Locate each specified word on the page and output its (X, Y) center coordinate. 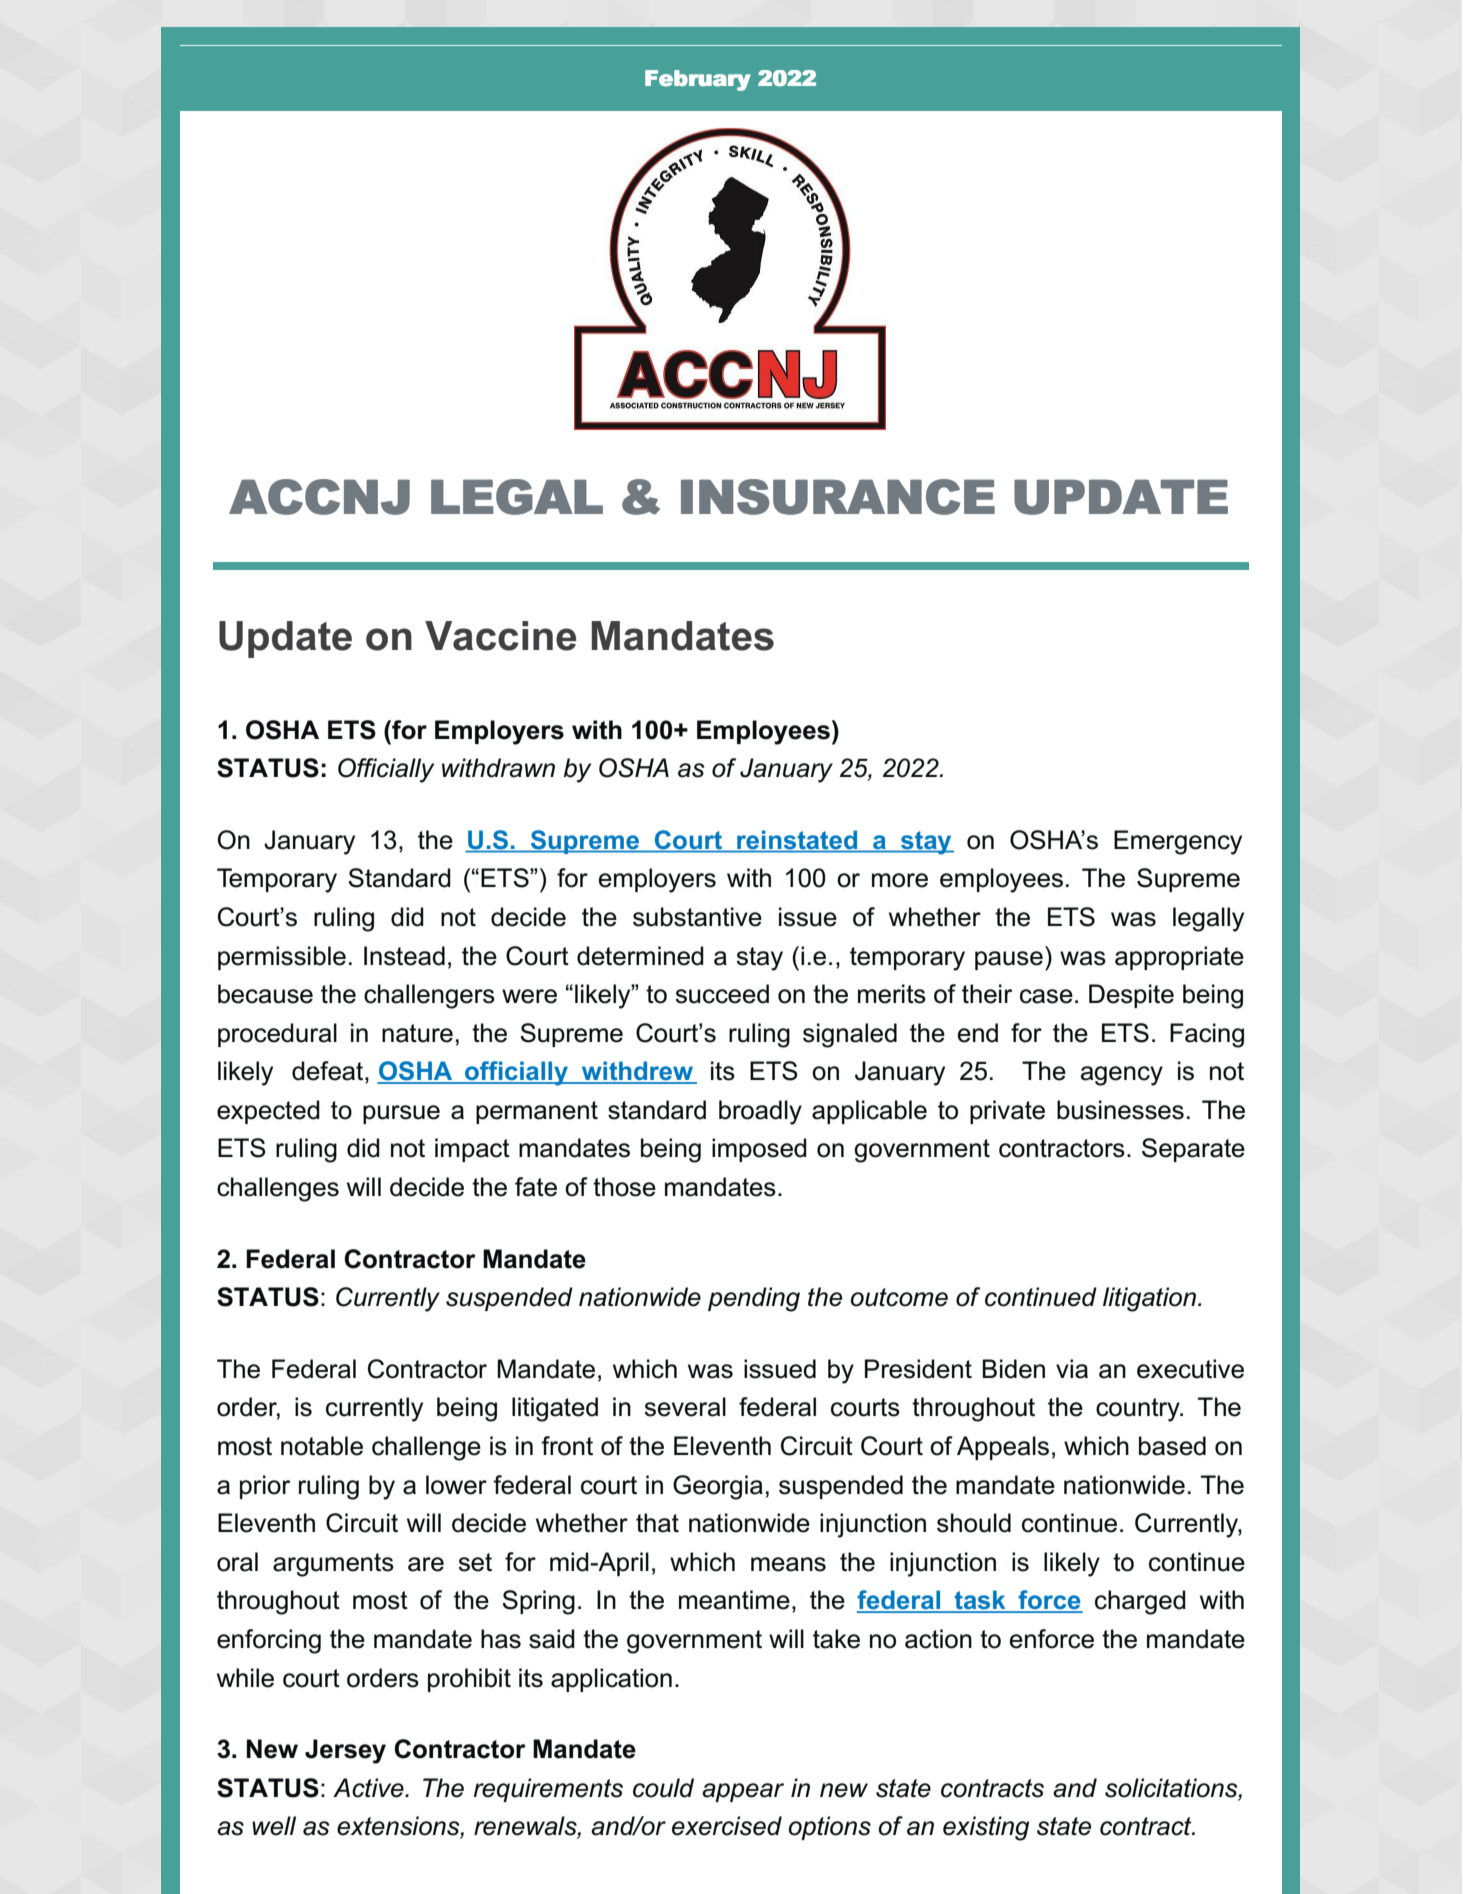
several (685, 1407)
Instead (404, 956)
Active (369, 1788)
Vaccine (501, 636)
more (900, 880)
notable (322, 1446)
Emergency (1178, 842)
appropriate (1179, 958)
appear (743, 1792)
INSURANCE (838, 497)
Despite (1131, 996)
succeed (722, 994)
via (1072, 1369)
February (698, 80)
